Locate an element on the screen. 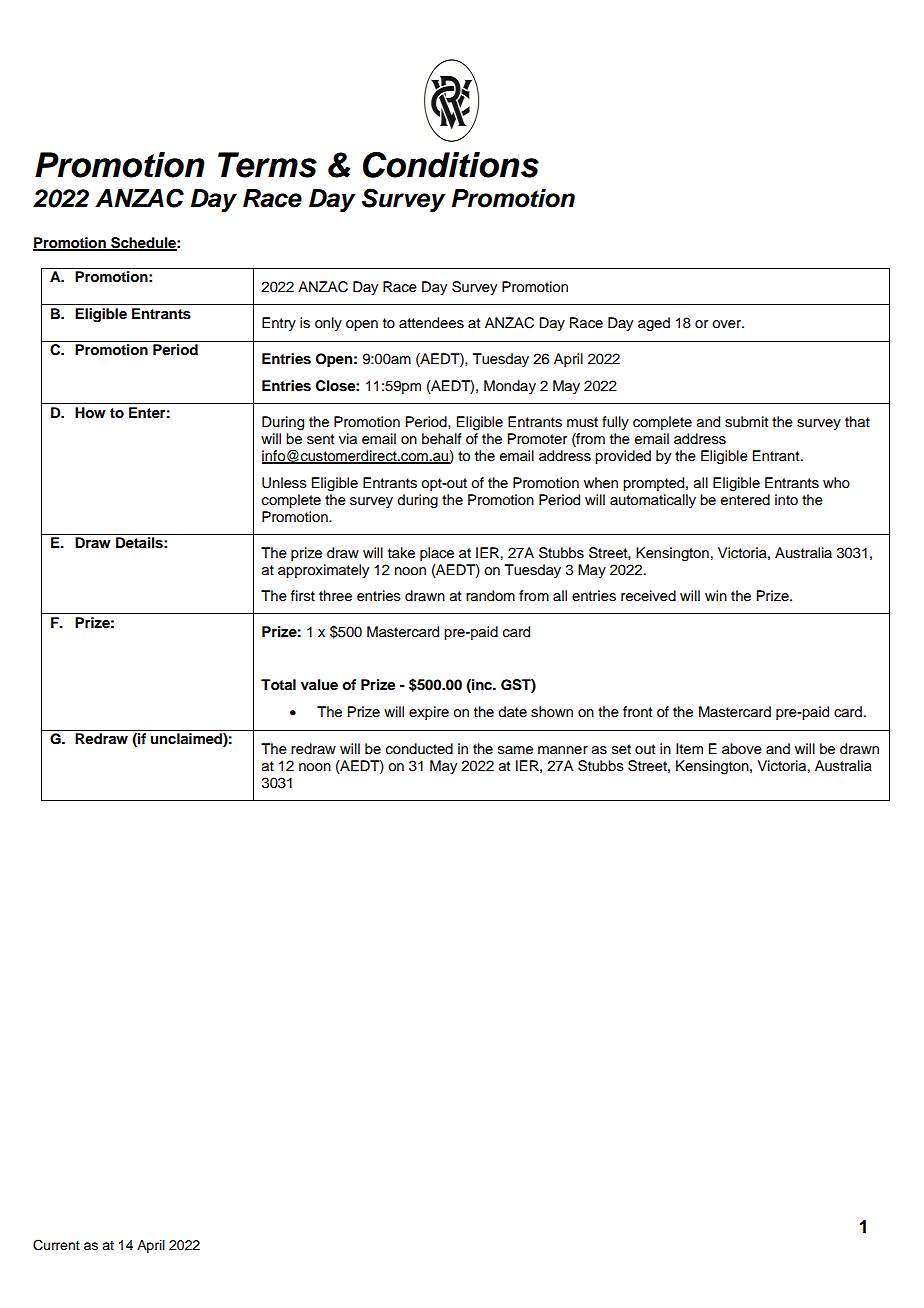  expire is located at coordinates (429, 713).
